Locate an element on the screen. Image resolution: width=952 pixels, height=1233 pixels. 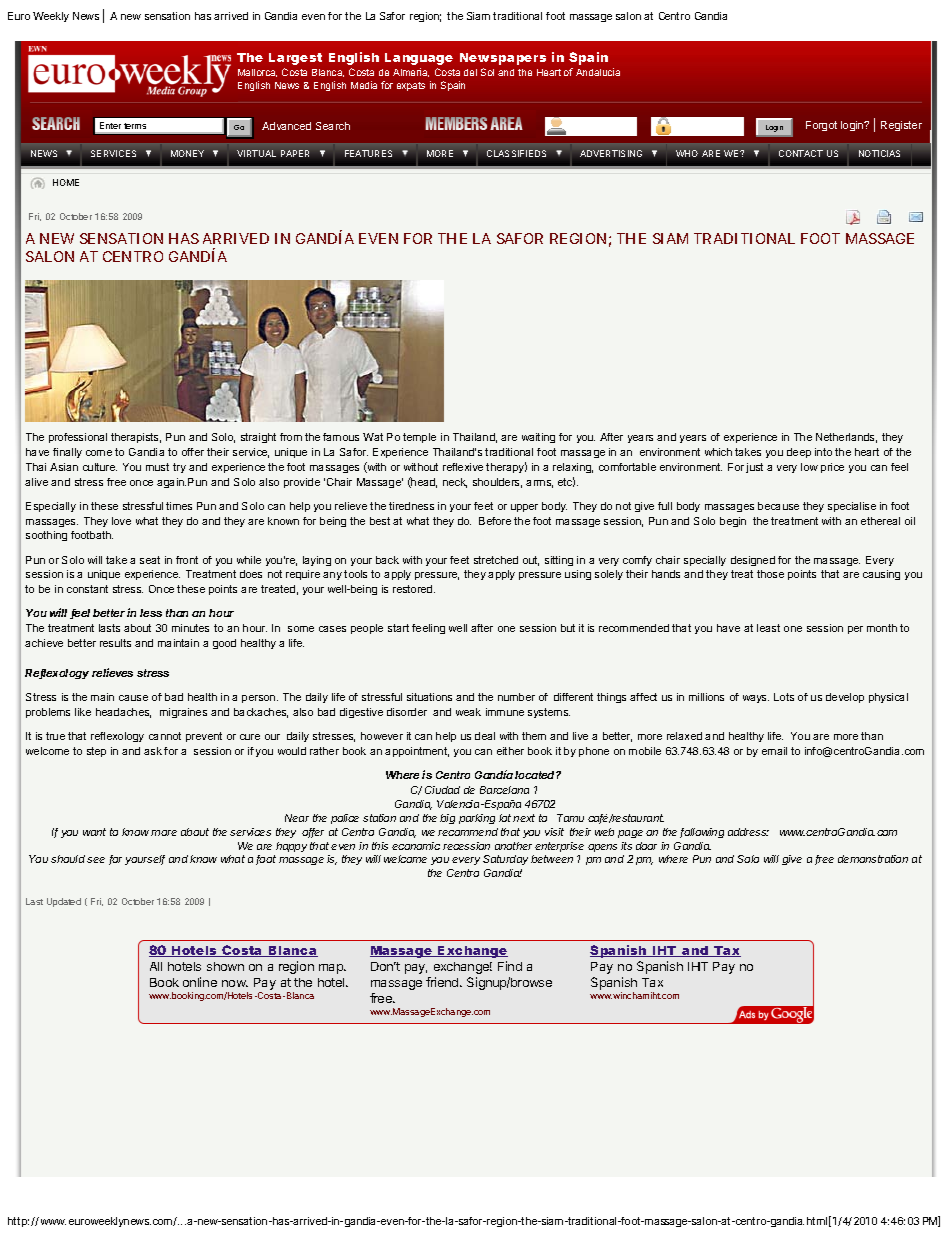
del is located at coordinates (470, 72).
